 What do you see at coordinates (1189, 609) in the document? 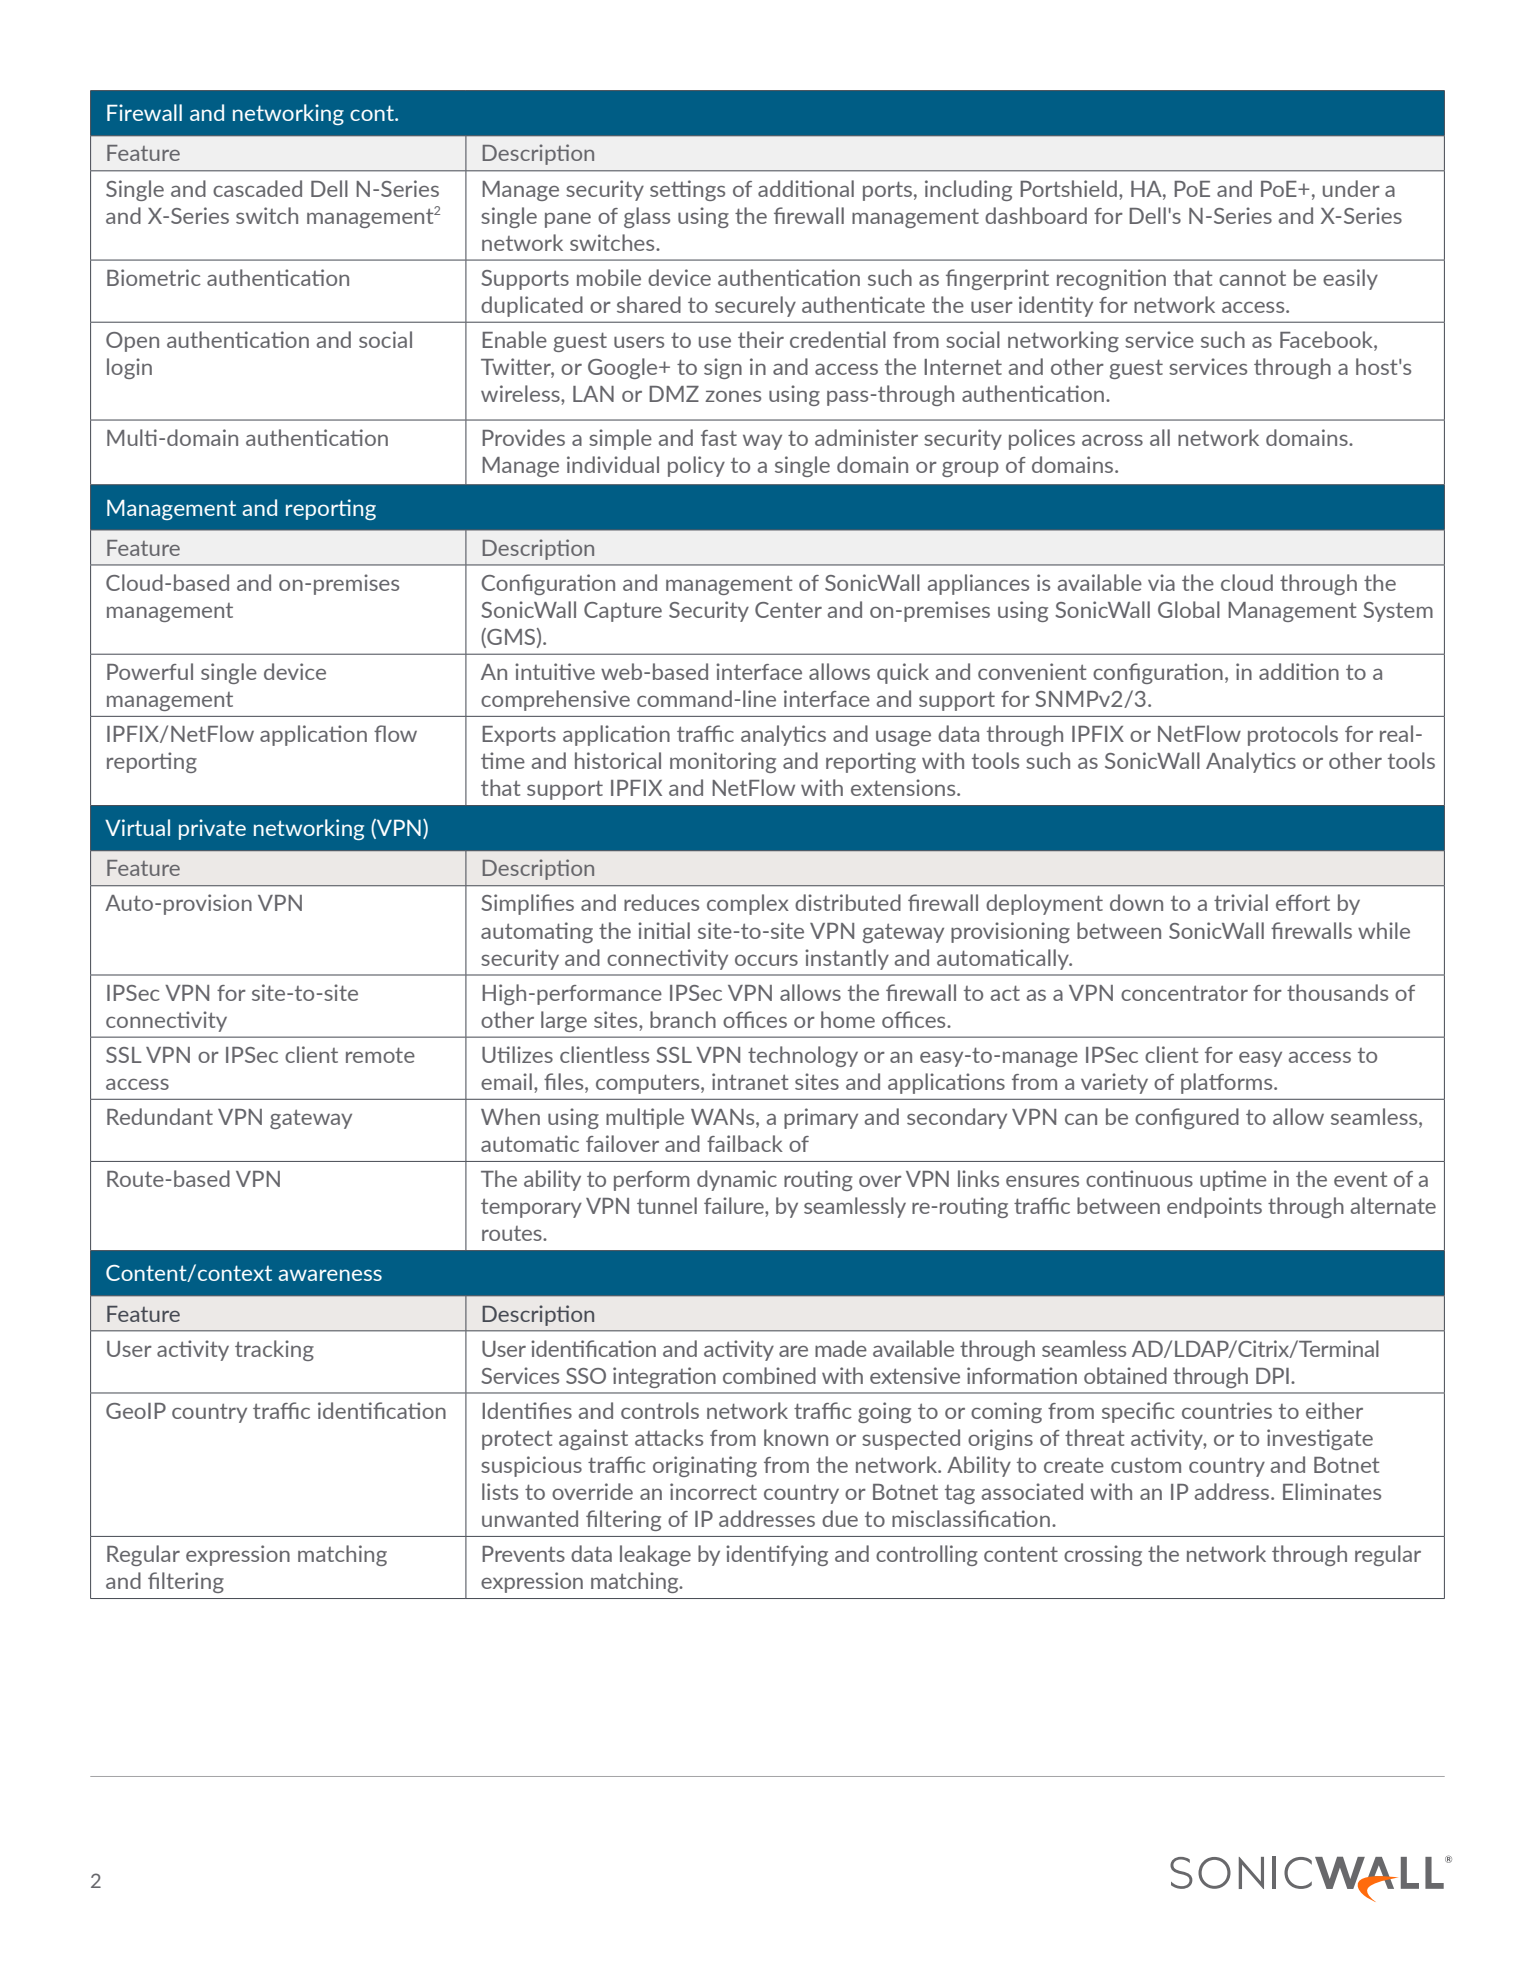
I see `Global` at bounding box center [1189, 609].
